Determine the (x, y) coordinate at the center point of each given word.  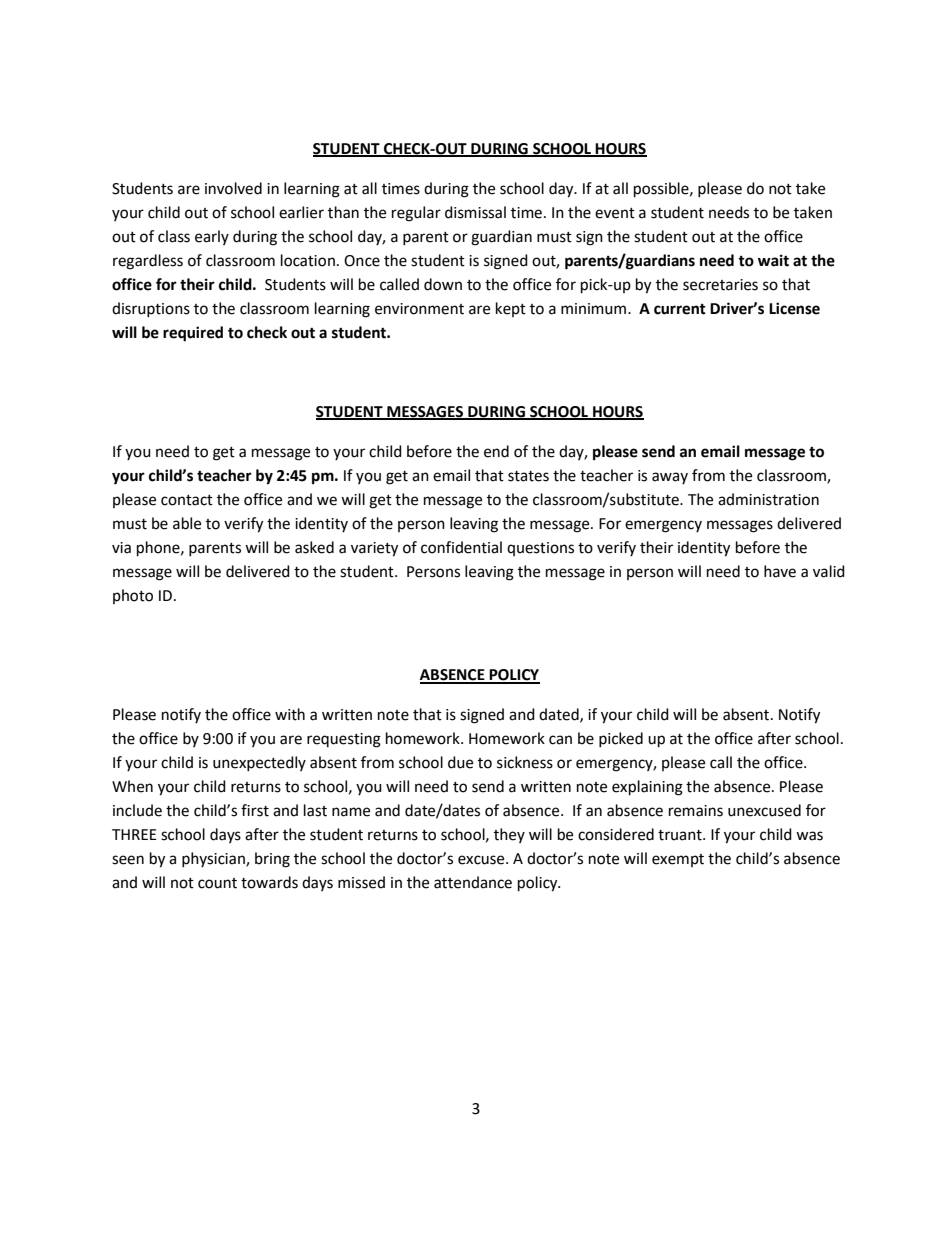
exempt (678, 860)
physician (214, 859)
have (780, 571)
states (528, 476)
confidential (461, 547)
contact (187, 500)
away (670, 478)
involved (233, 188)
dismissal (475, 212)
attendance (473, 882)
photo (133, 596)
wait (773, 260)
